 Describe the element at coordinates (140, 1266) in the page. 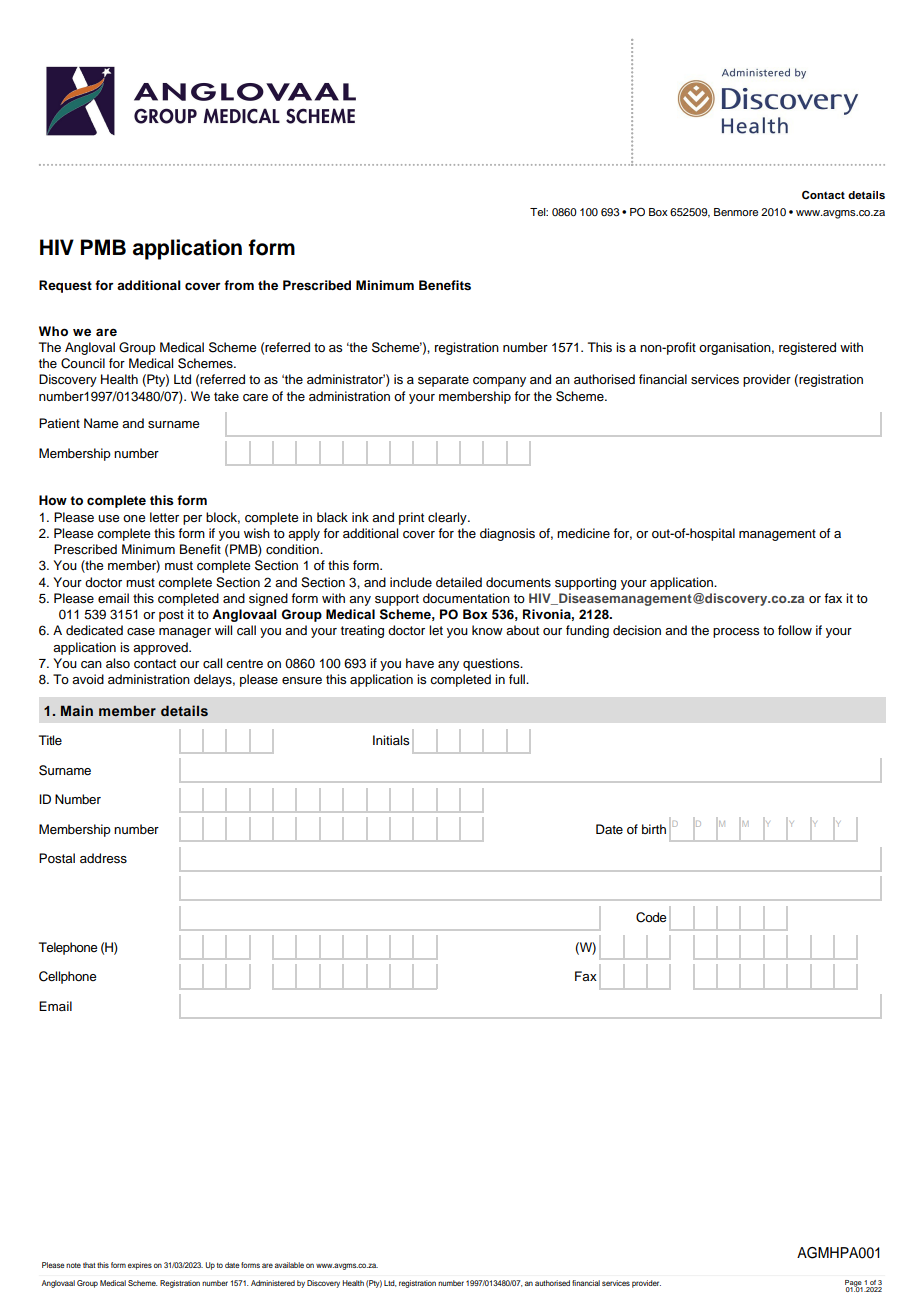

I see `expires` at that location.
